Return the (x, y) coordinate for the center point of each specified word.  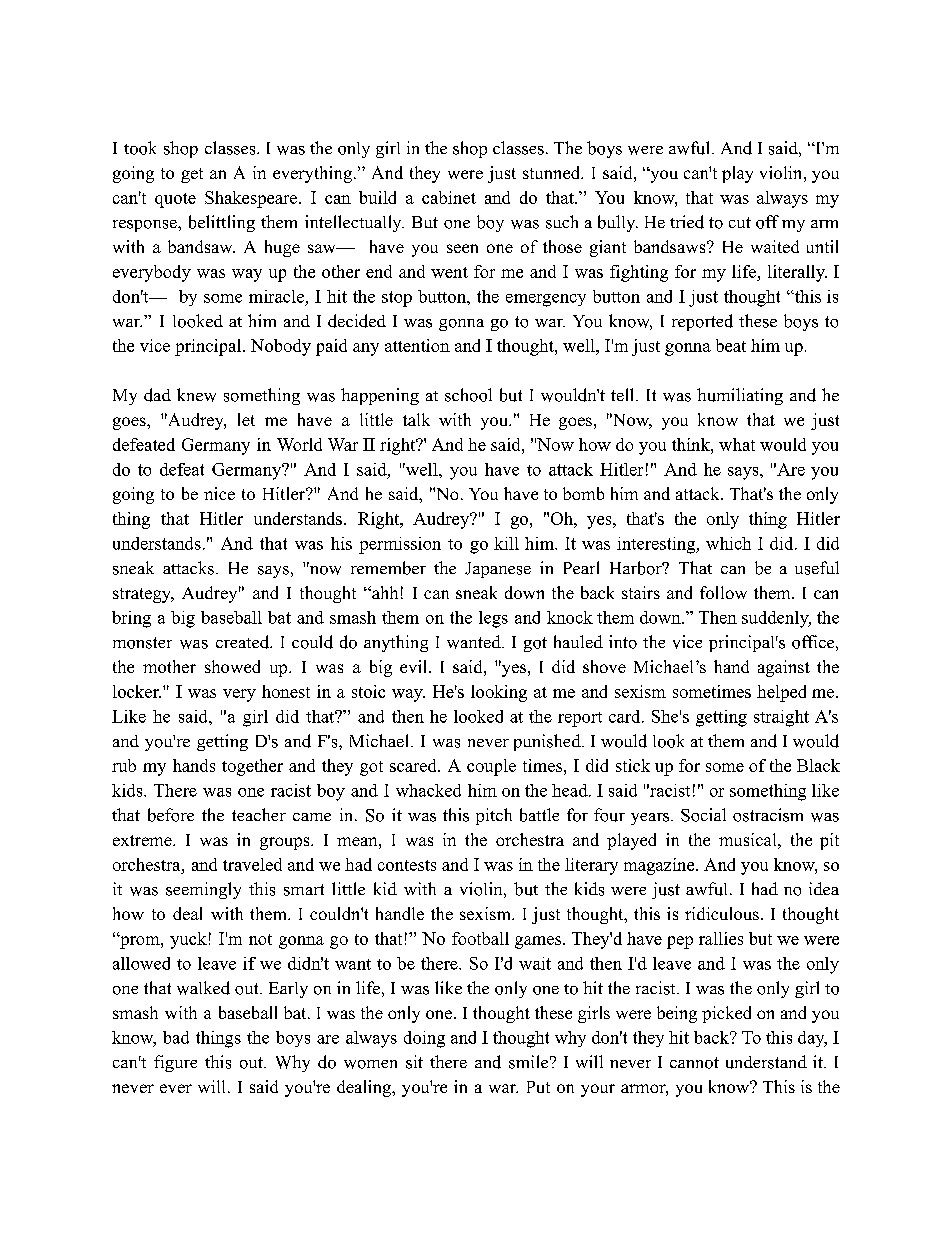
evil (415, 666)
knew (196, 395)
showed (232, 666)
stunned (552, 172)
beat (731, 345)
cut (740, 222)
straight (781, 718)
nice (219, 493)
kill (506, 543)
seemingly (203, 890)
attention (417, 345)
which (728, 543)
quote (175, 200)
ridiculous (722, 913)
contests (407, 865)
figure (175, 1063)
